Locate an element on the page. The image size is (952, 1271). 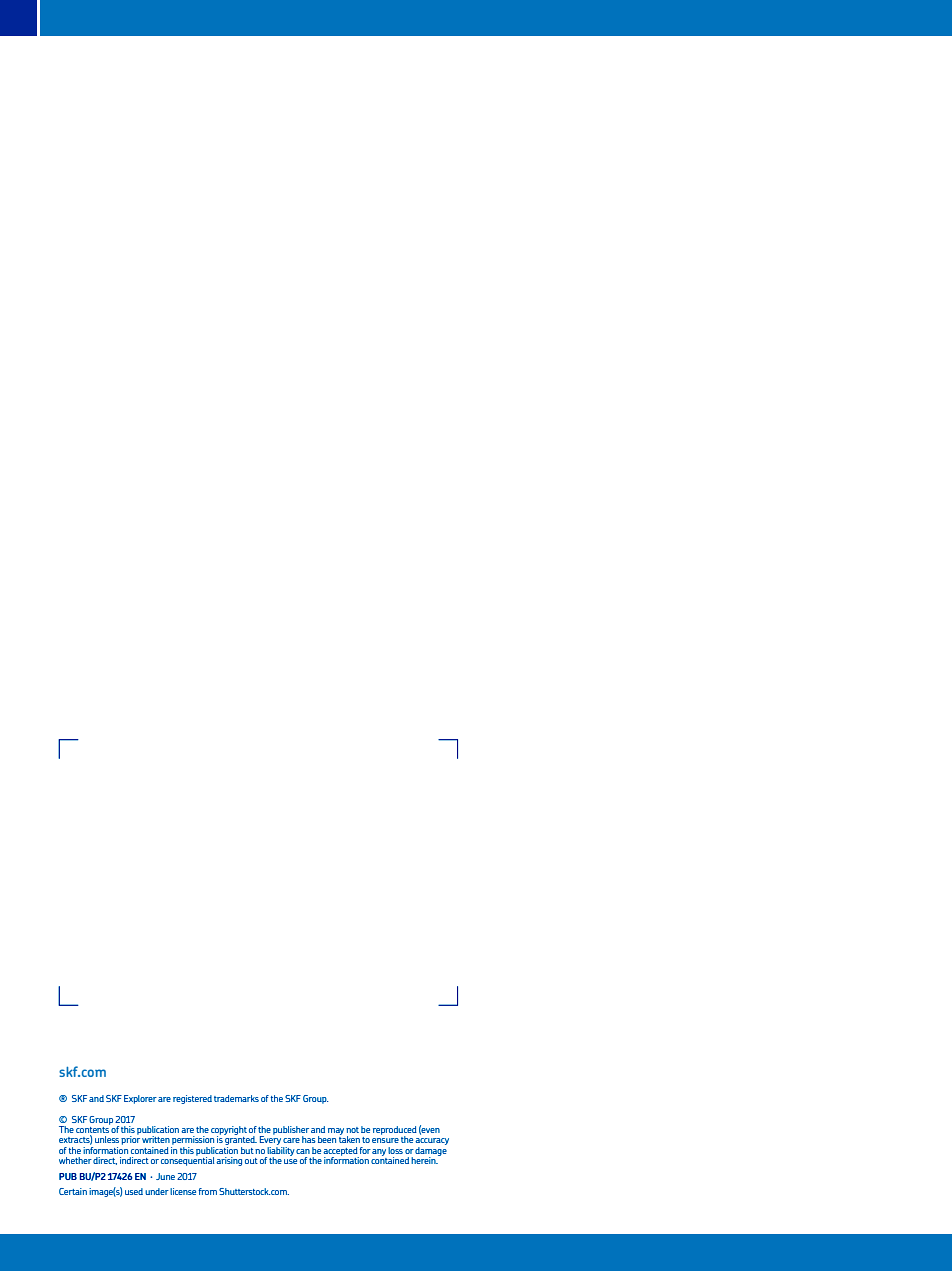
Explorer is located at coordinates (140, 1099).
